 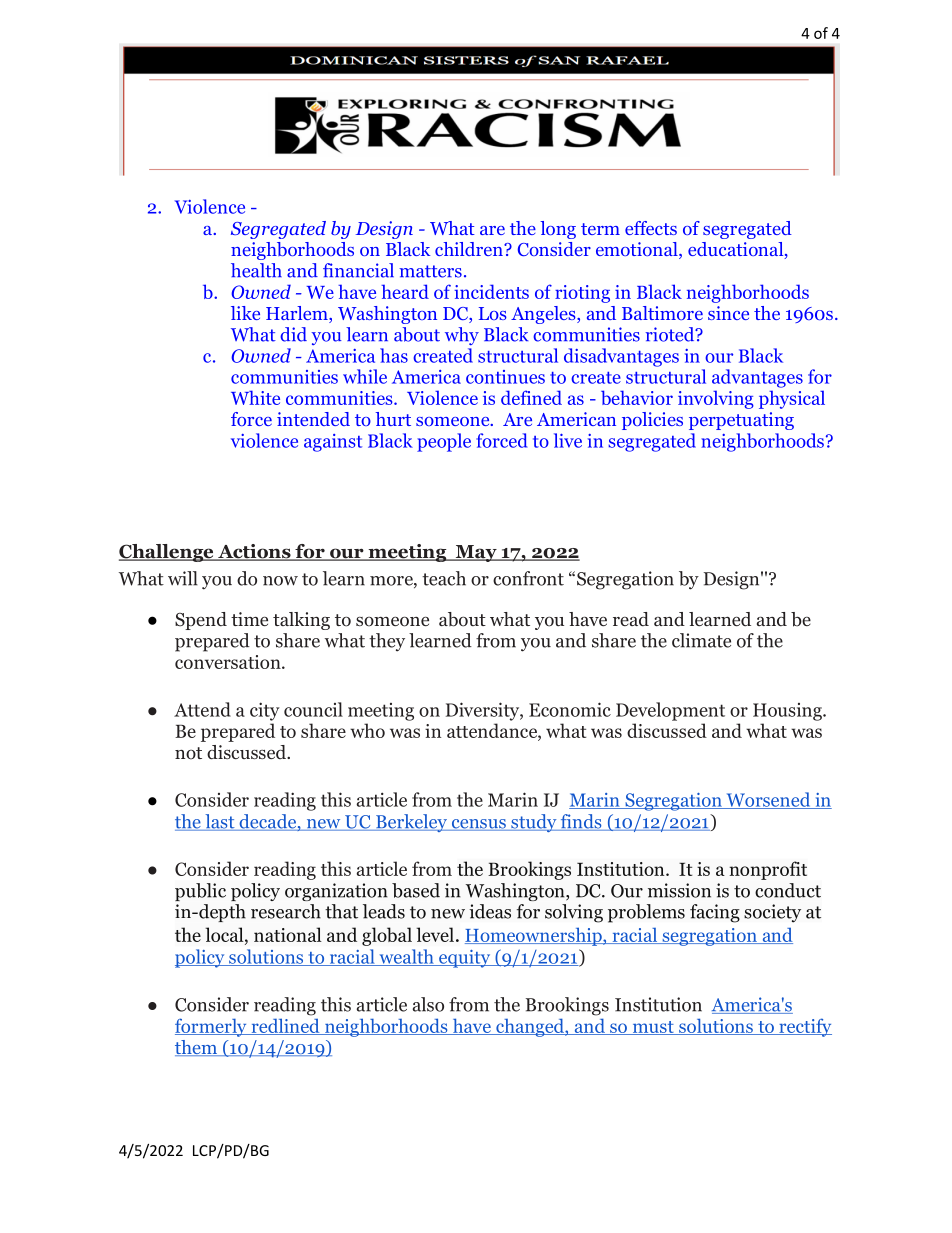 I want to click on they, so click(x=387, y=642).
